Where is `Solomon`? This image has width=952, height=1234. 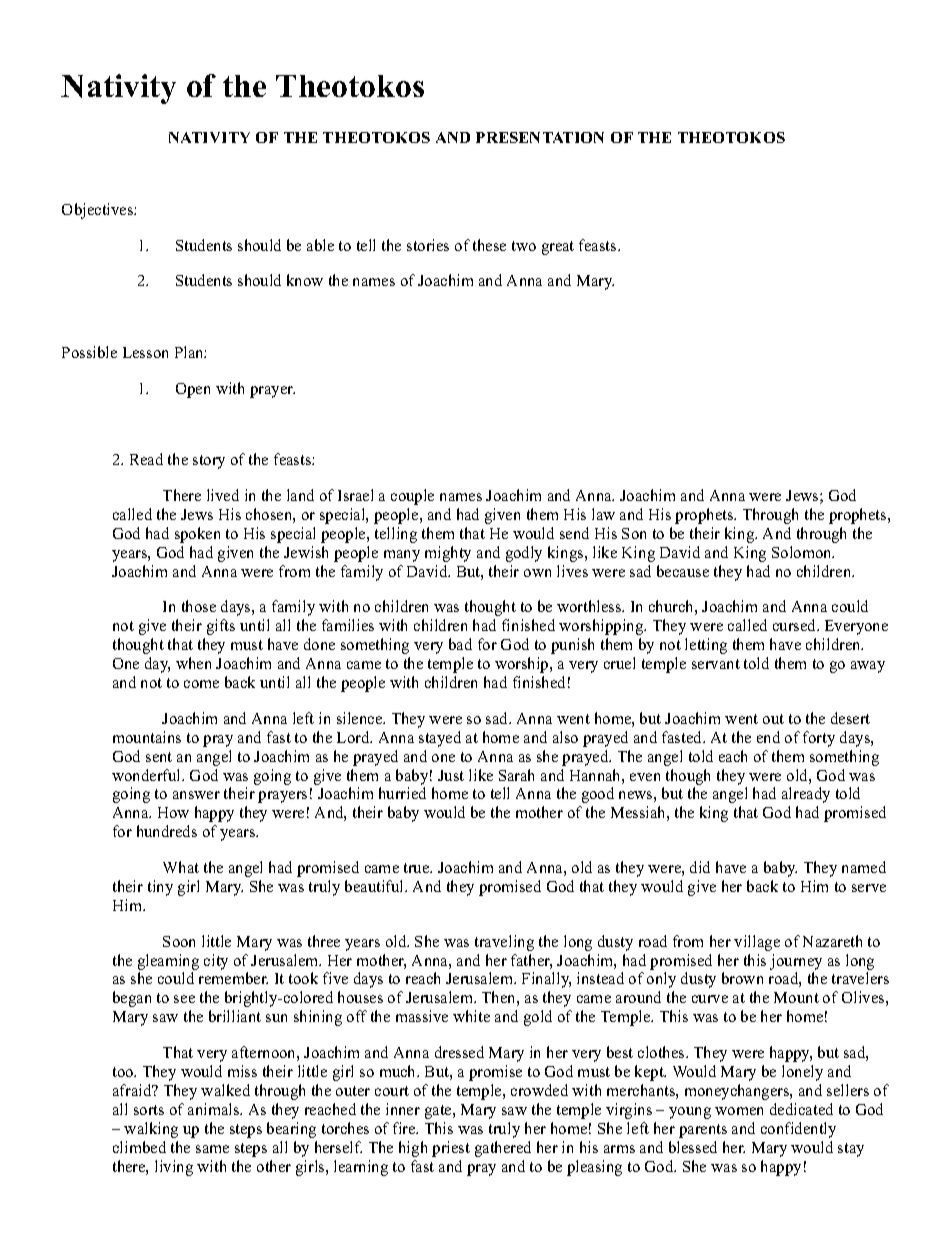 Solomon is located at coordinates (803, 552).
